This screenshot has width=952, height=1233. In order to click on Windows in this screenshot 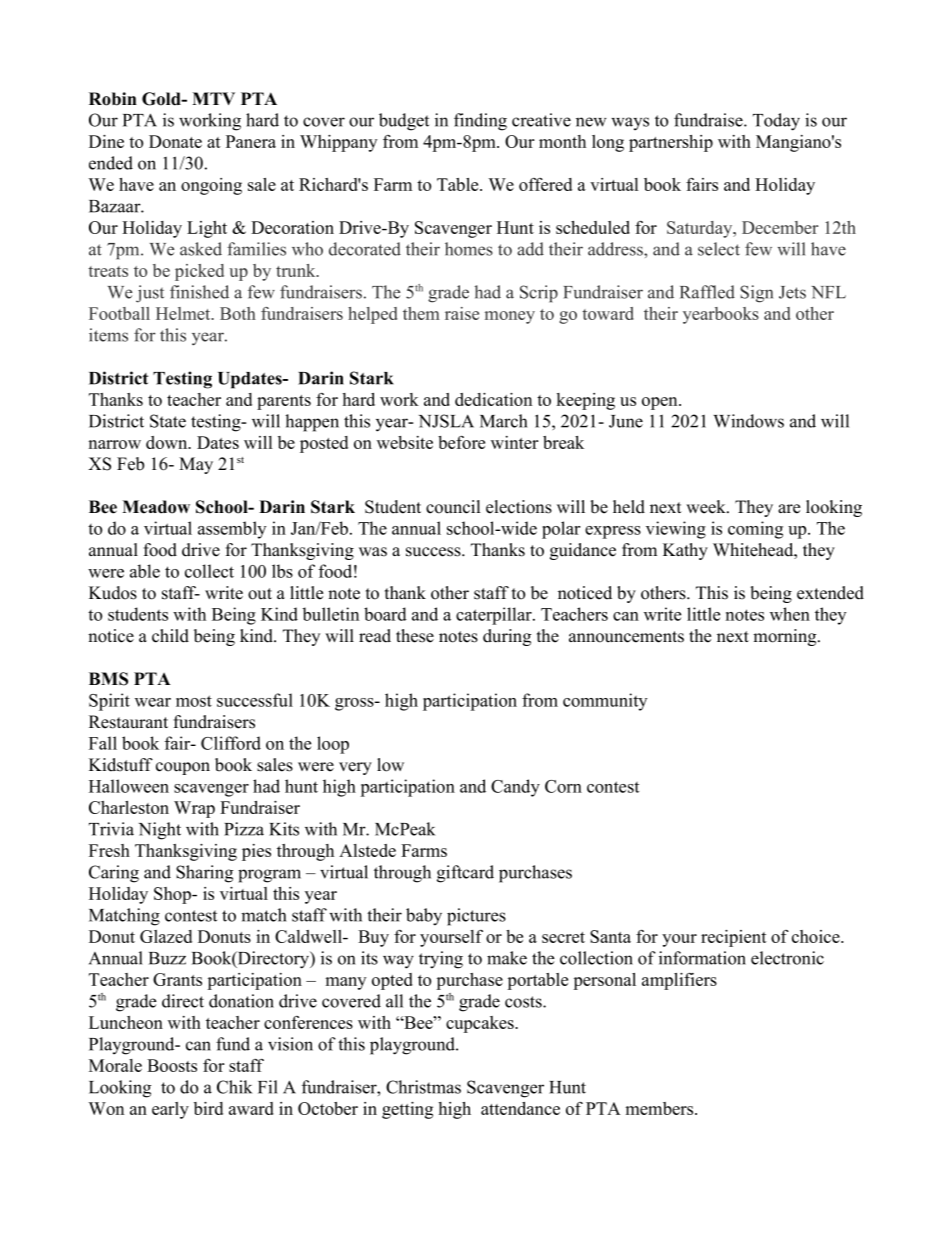, I will do `click(748, 421)`.
